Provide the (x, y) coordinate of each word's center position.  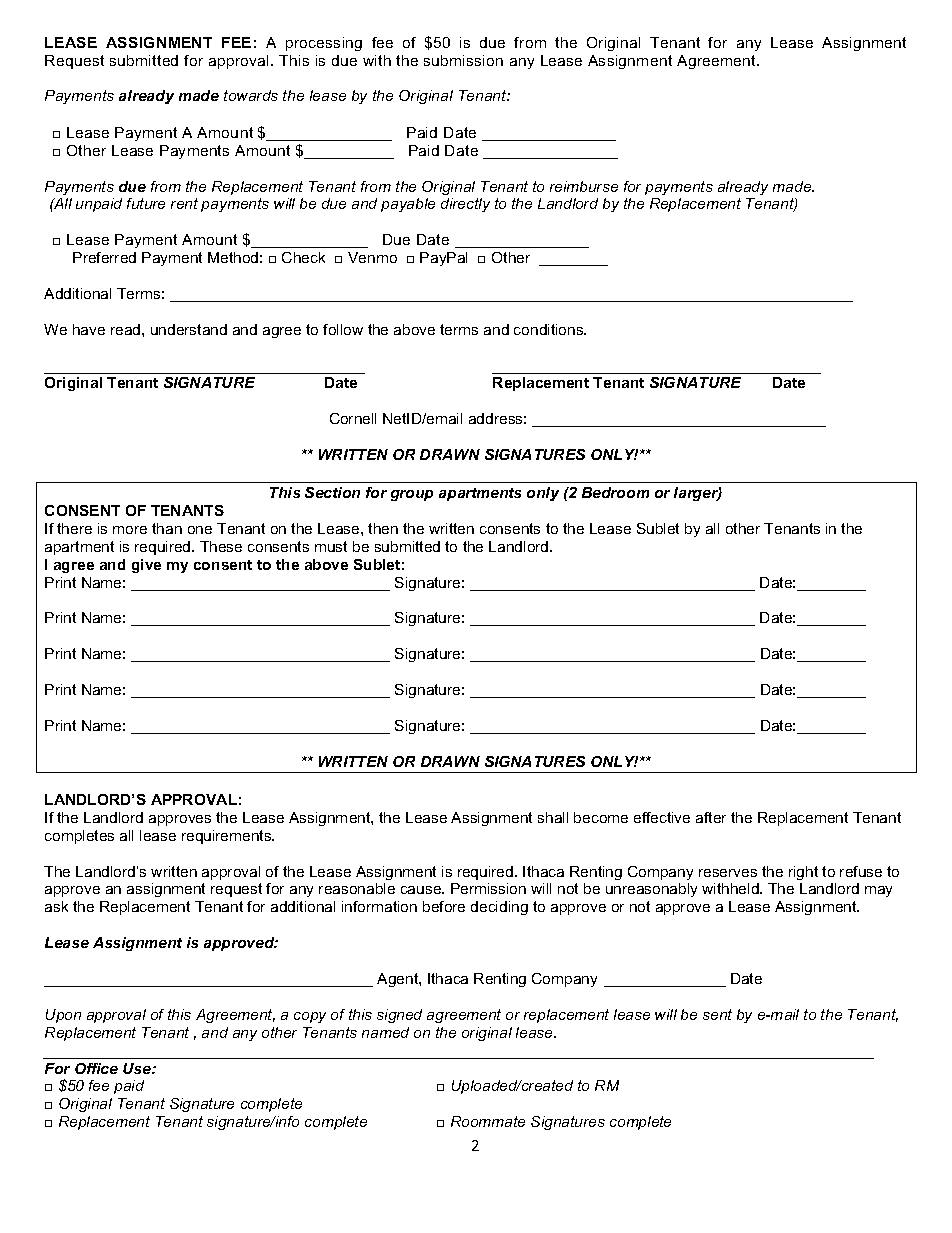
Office (96, 1068)
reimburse (584, 186)
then (383, 528)
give (146, 566)
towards (251, 95)
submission (463, 60)
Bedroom (615, 492)
